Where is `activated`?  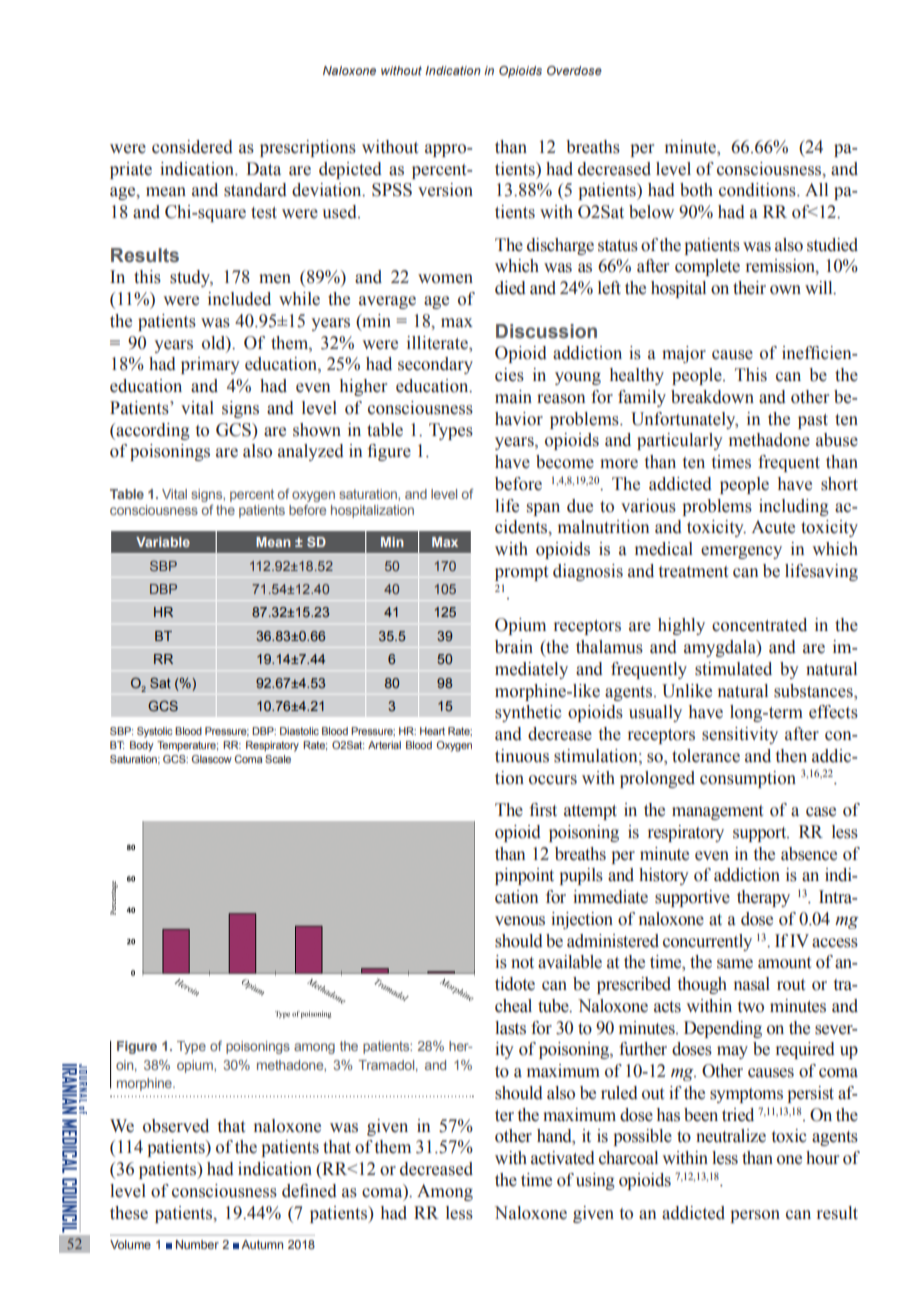
activated is located at coordinates (563, 1158).
